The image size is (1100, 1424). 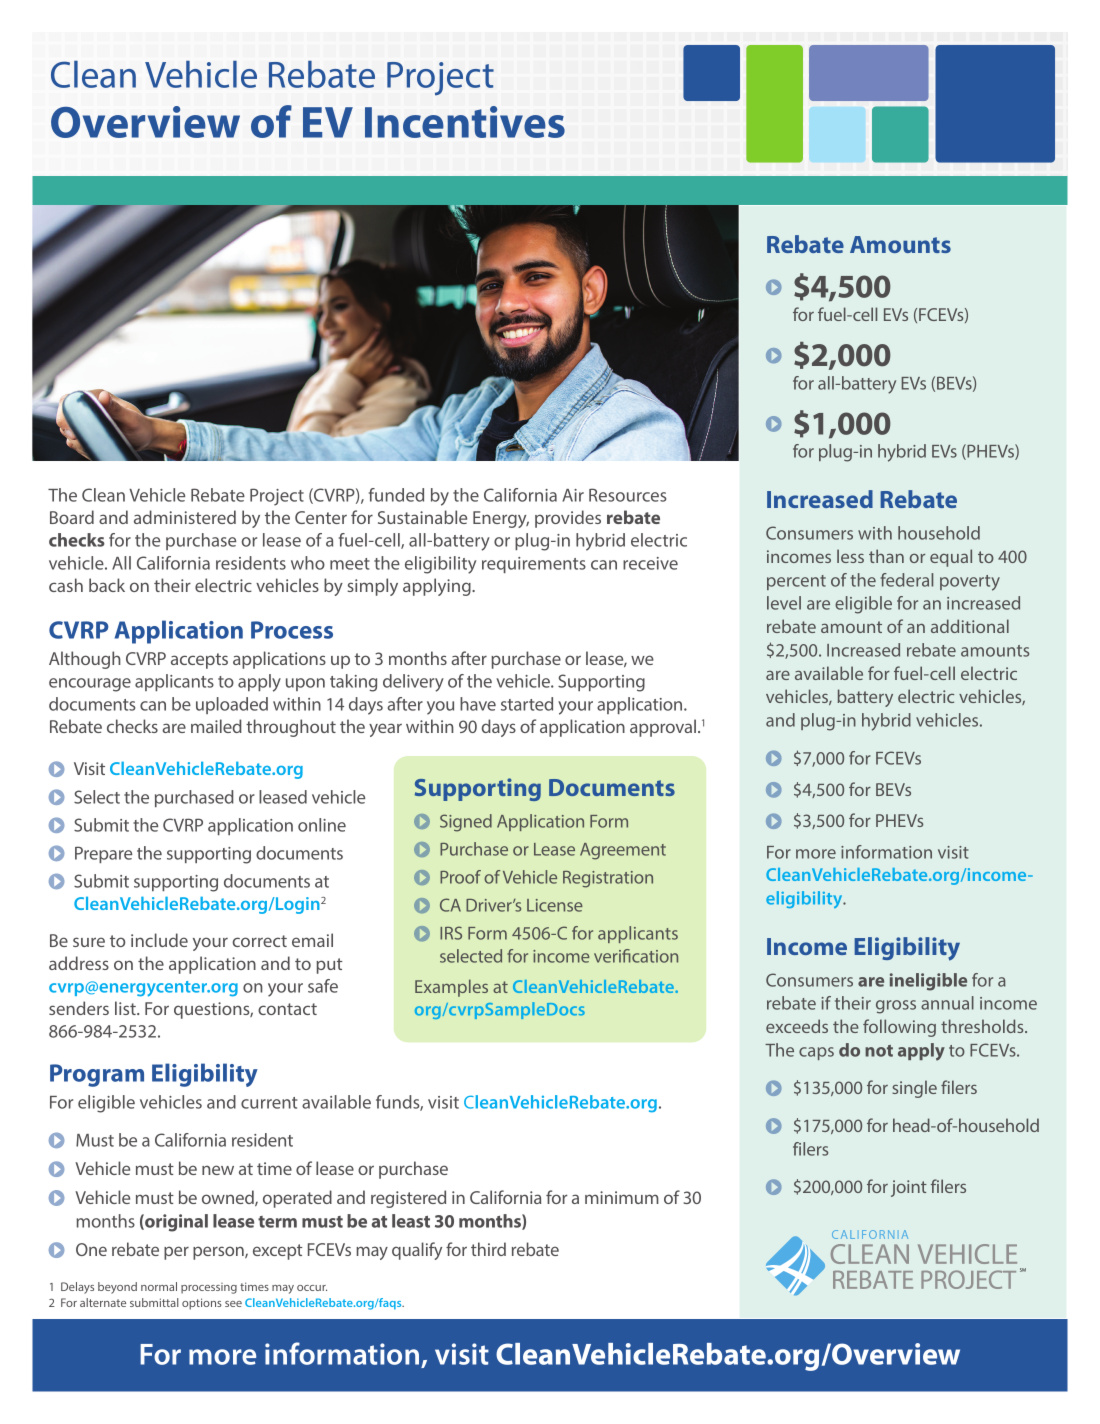 What do you see at coordinates (488, 1249) in the screenshot?
I see `third` at bounding box center [488, 1249].
